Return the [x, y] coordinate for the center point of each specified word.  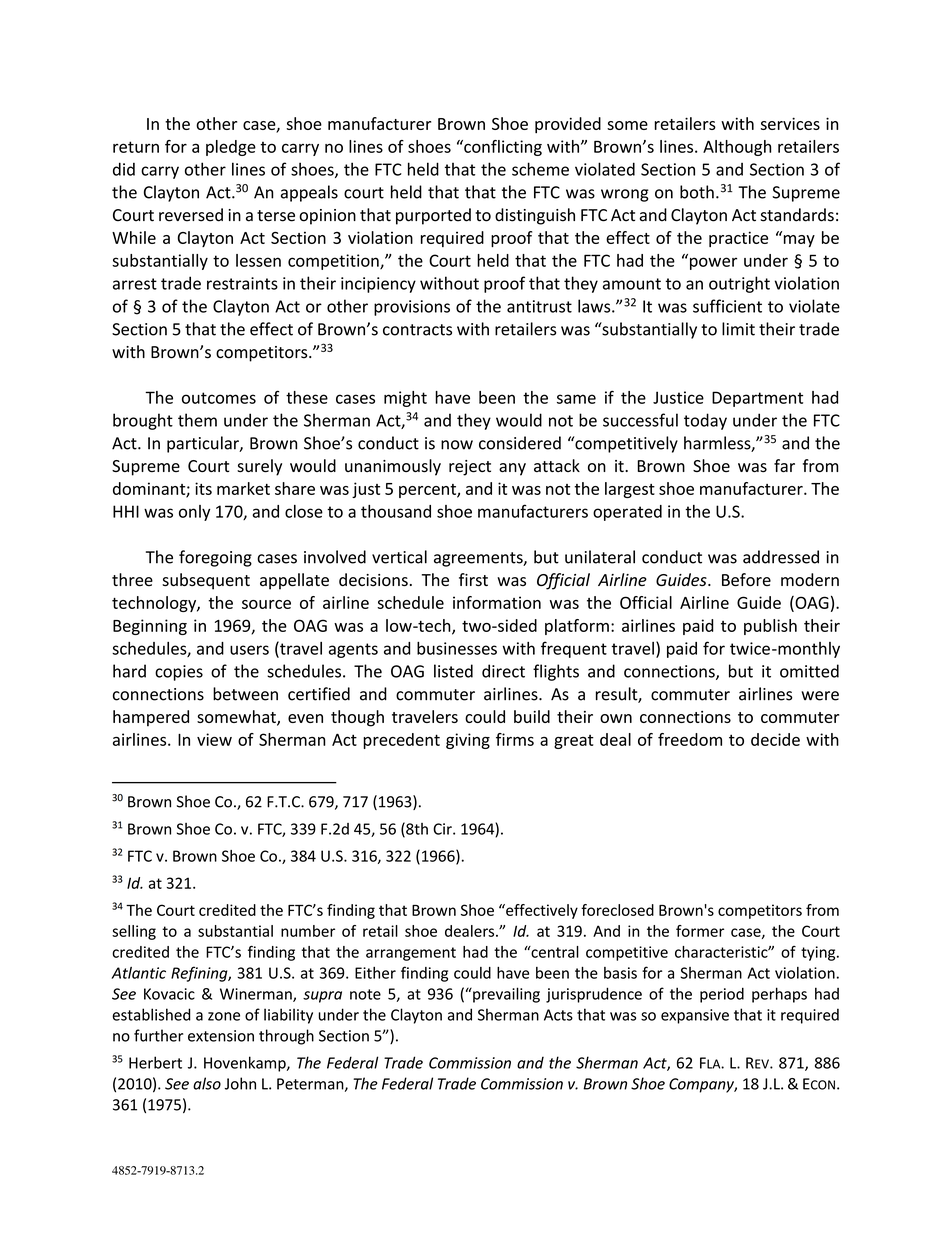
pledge [231, 148]
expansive [695, 1016]
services [790, 123]
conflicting [502, 148]
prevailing [505, 995]
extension [221, 1036]
